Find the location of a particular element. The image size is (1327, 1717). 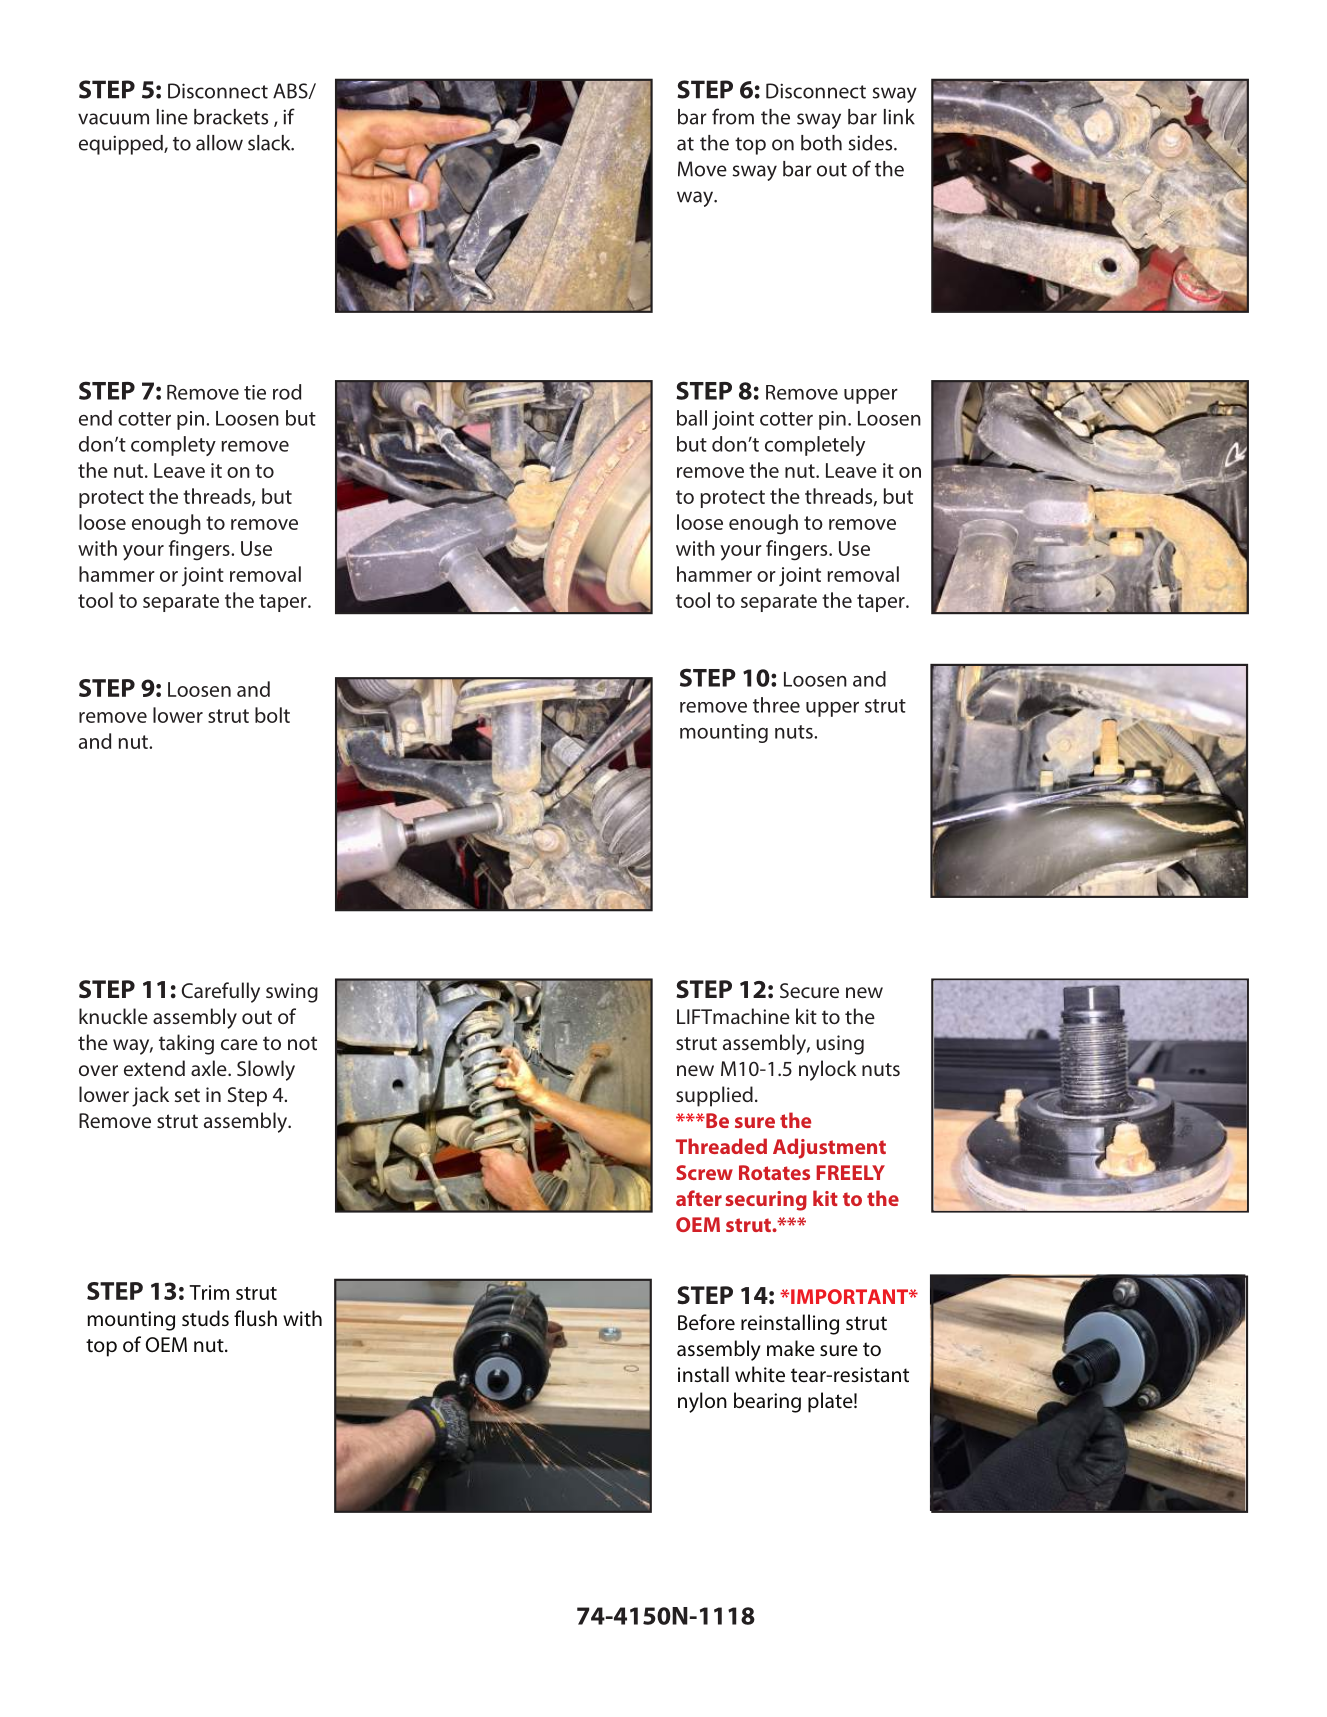

tie is located at coordinates (255, 392).
